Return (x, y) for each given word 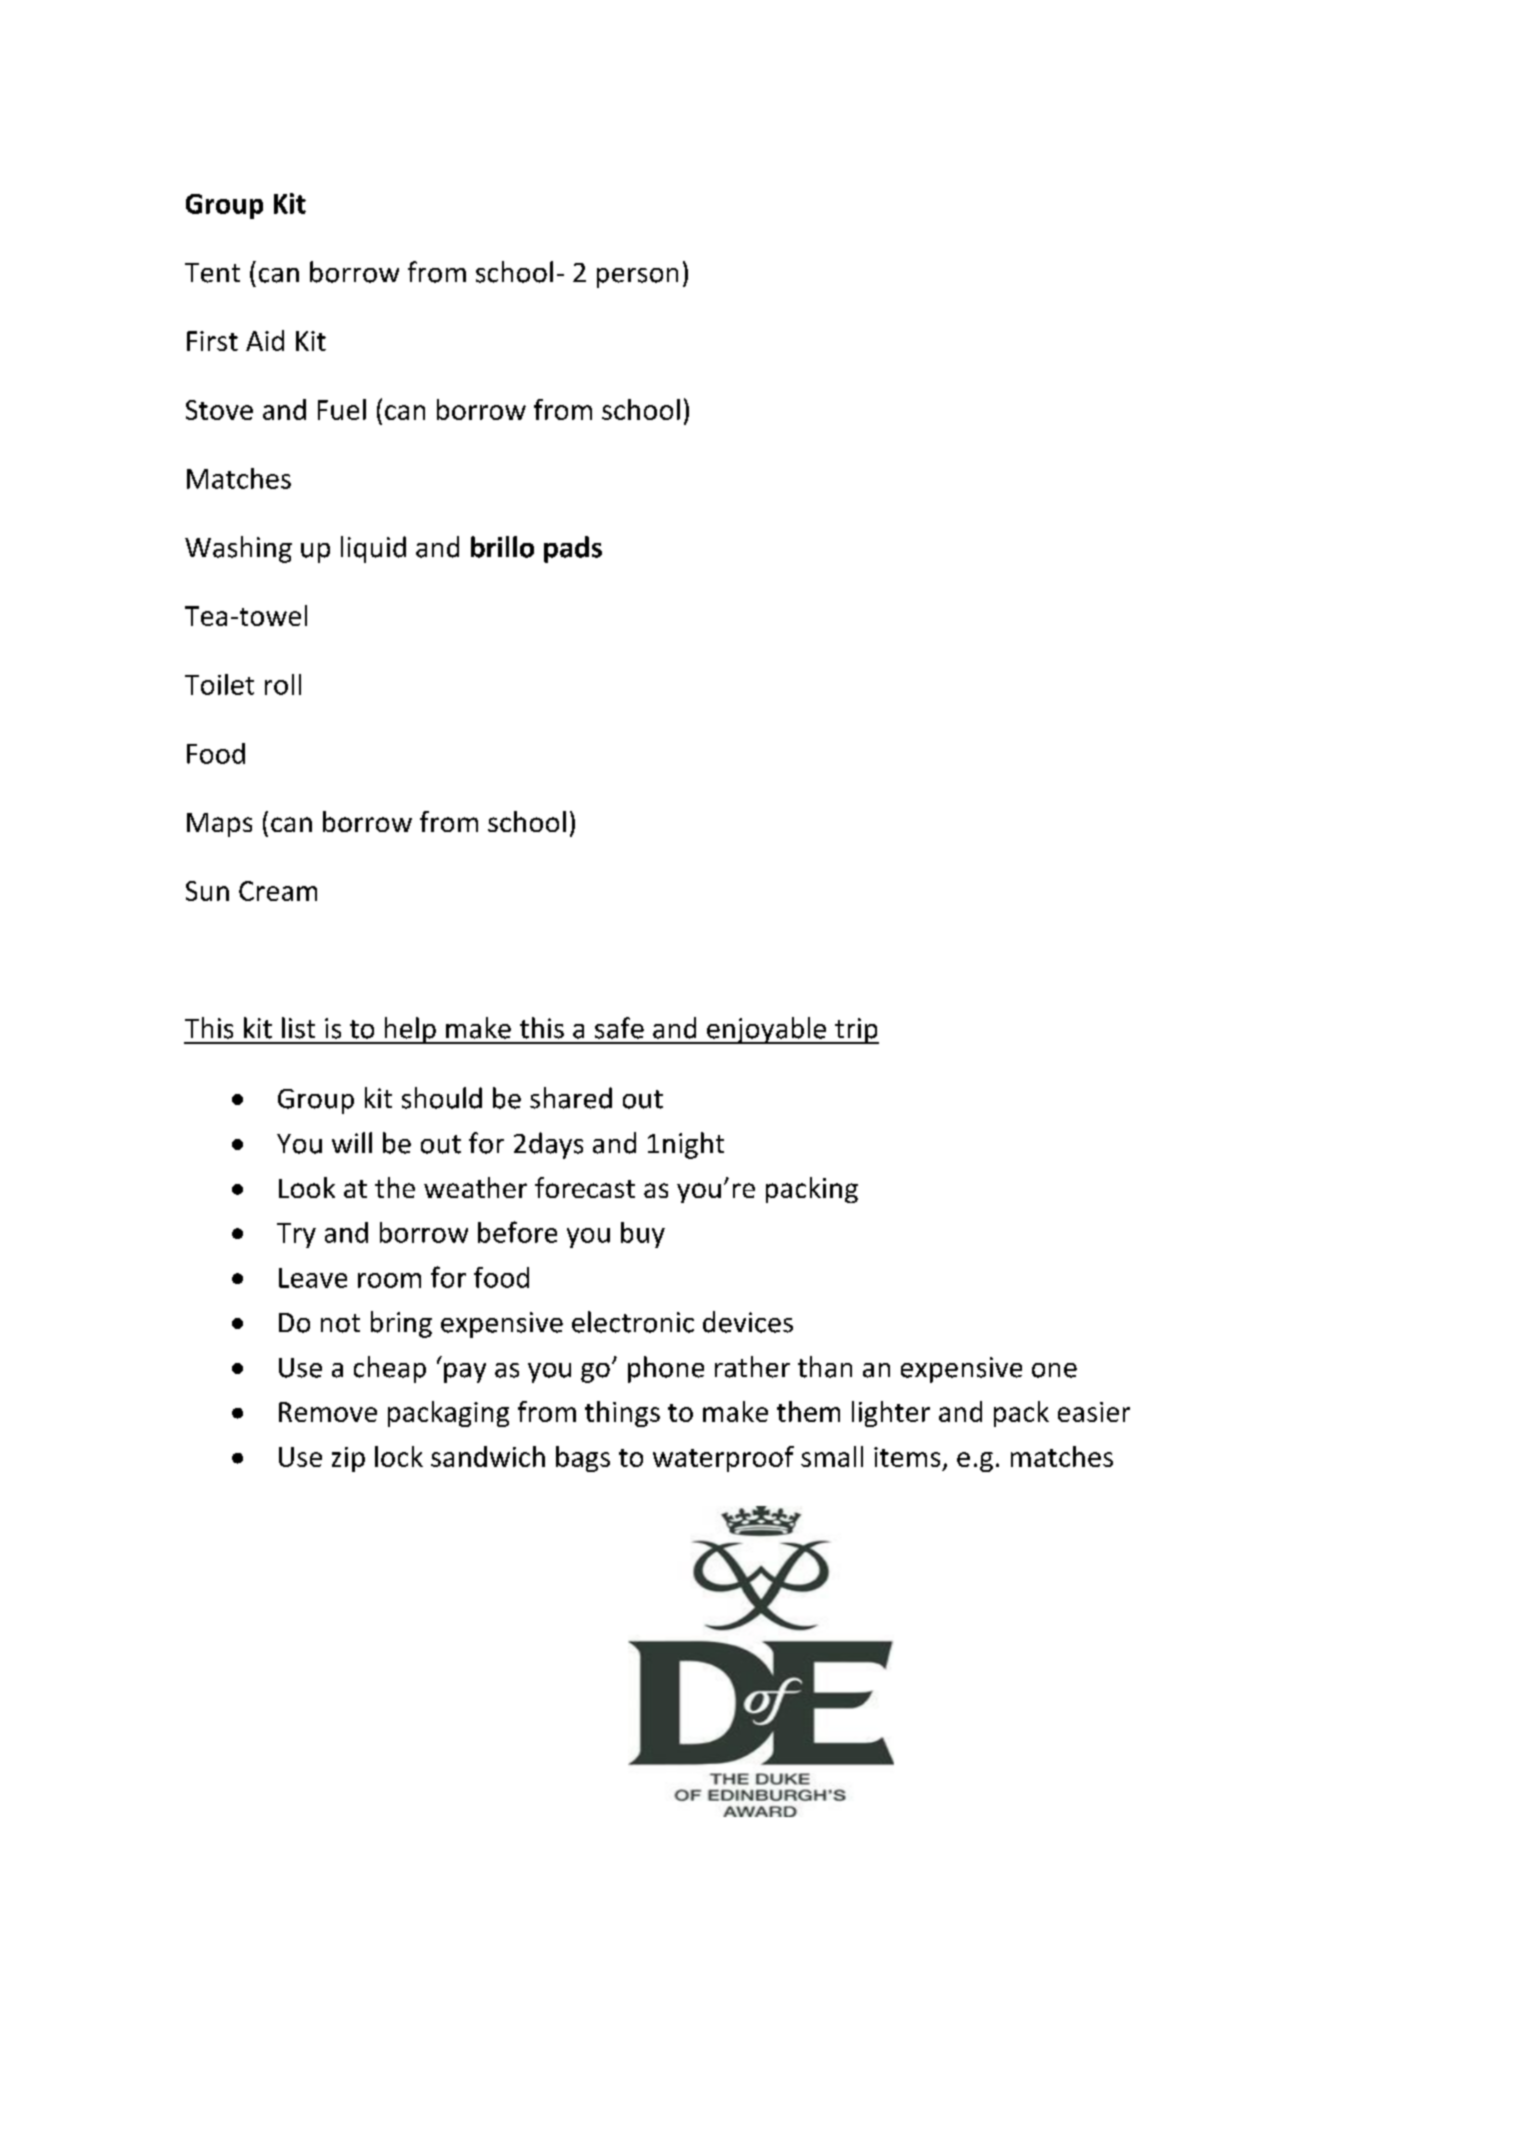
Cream (278, 891)
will (352, 1142)
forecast (585, 1187)
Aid (265, 340)
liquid (373, 549)
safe (619, 1028)
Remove (328, 1412)
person (637, 278)
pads (573, 549)
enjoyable (767, 1030)
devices (748, 1322)
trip (856, 1031)
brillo (502, 547)
